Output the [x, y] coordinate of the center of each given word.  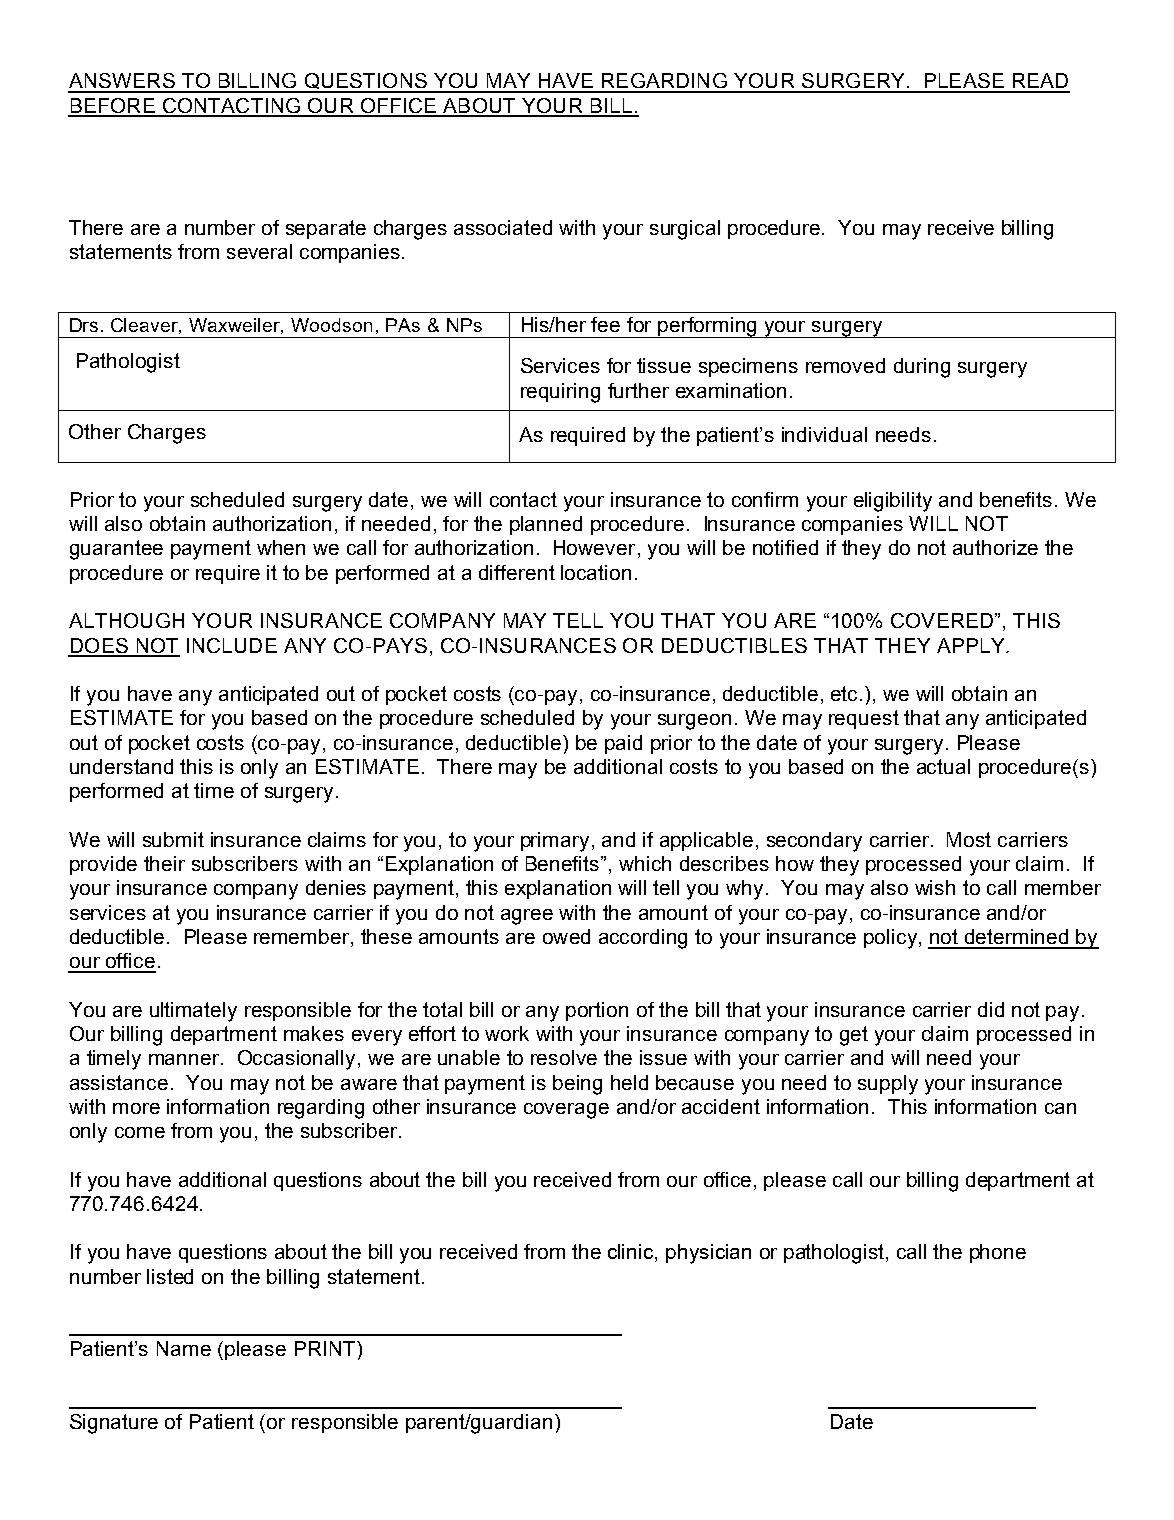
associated [503, 227]
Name [184, 1348]
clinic [632, 1253]
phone [998, 1253]
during [922, 368]
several [259, 251]
